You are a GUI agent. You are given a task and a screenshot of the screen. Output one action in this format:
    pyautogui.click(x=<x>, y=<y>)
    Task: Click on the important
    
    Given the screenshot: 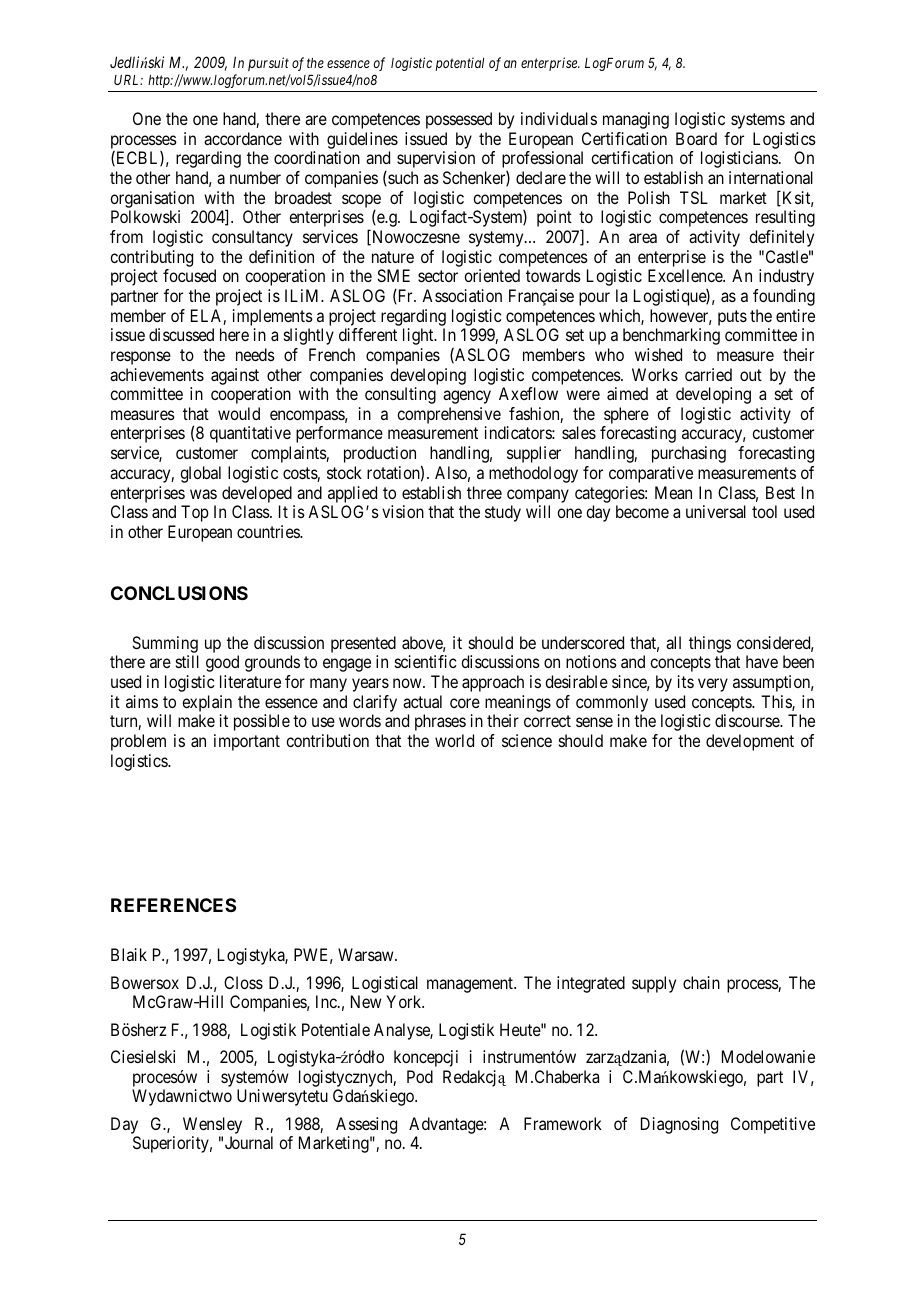 What is the action you would take?
    pyautogui.click(x=247, y=742)
